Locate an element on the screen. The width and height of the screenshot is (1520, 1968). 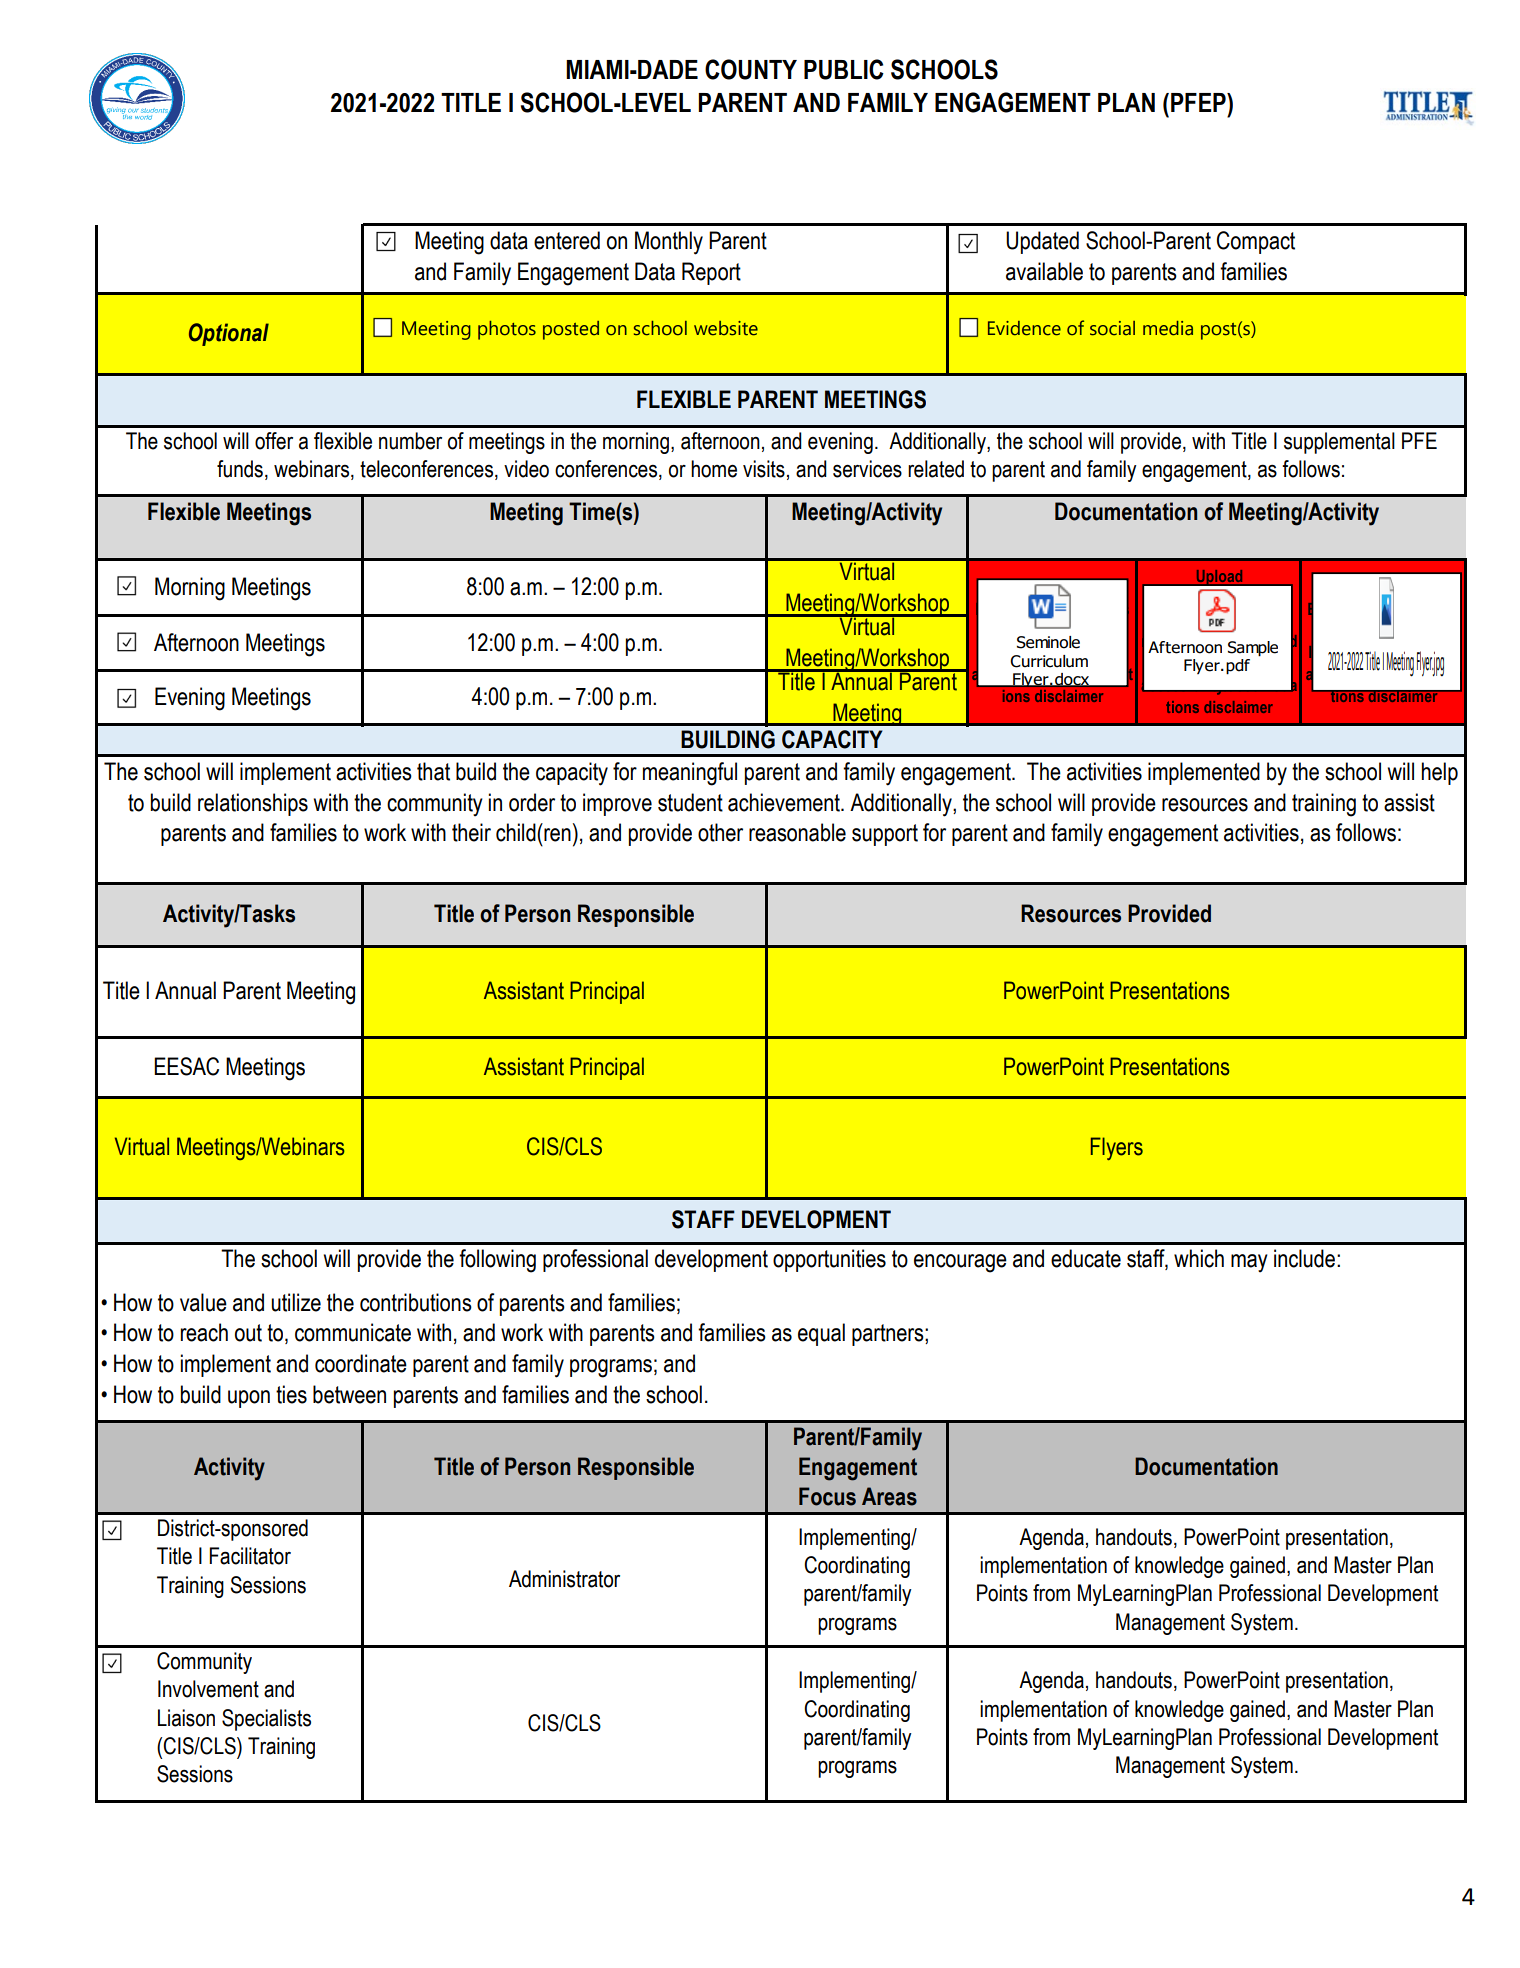
Areas is located at coordinates (889, 1496).
